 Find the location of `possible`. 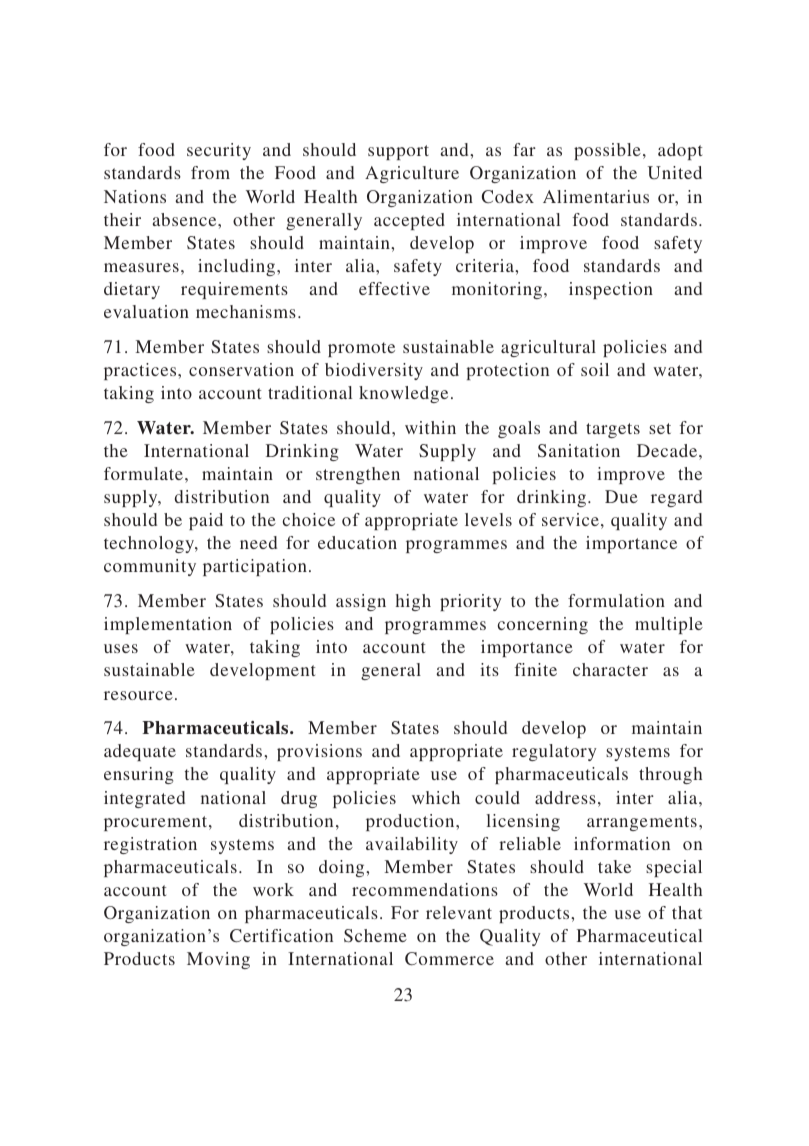

possible is located at coordinates (607, 151).
